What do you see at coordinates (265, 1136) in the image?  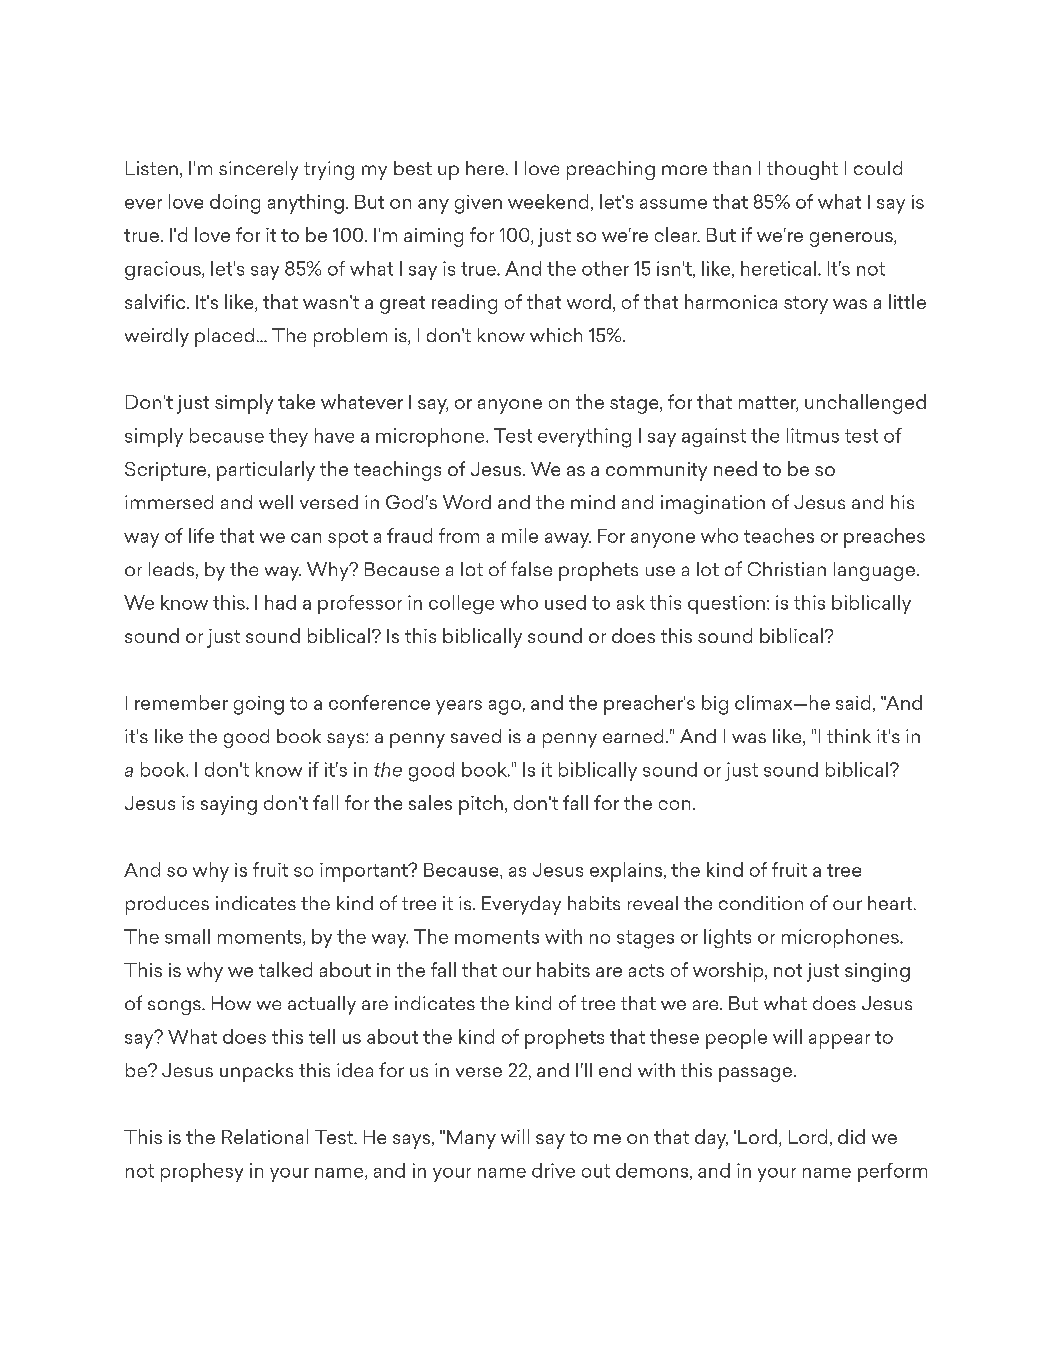 I see `Relational` at bounding box center [265, 1136].
